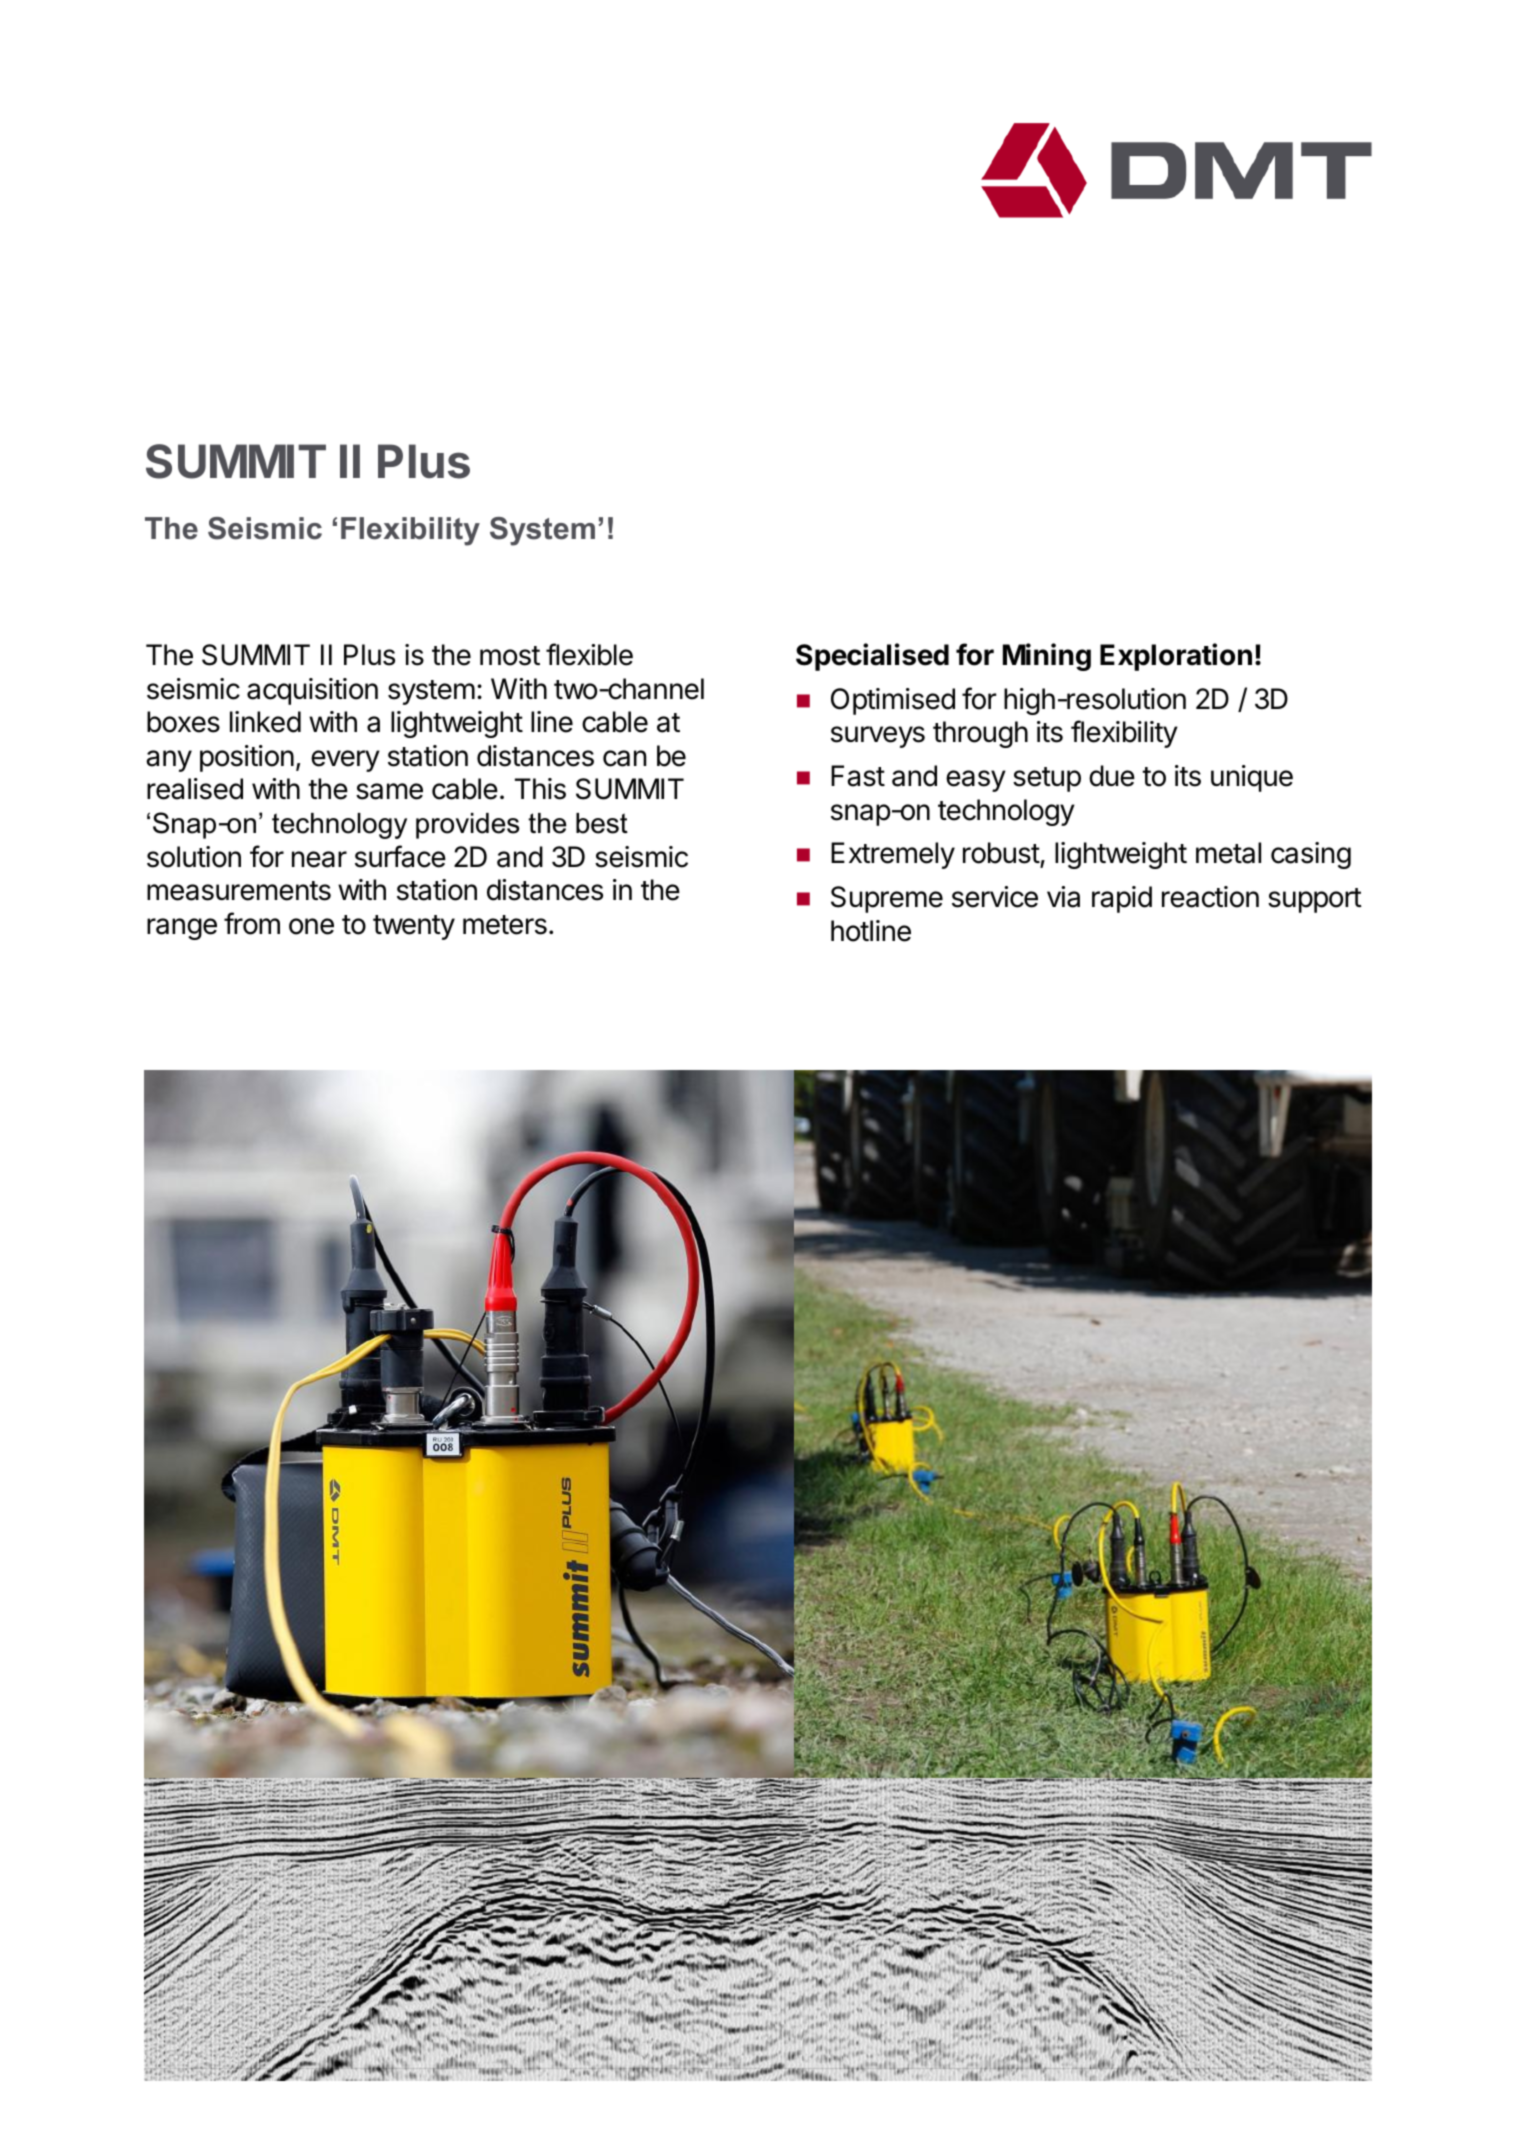 The image size is (1516, 2142). Describe the element at coordinates (893, 855) in the screenshot. I see `Extremely` at that location.
